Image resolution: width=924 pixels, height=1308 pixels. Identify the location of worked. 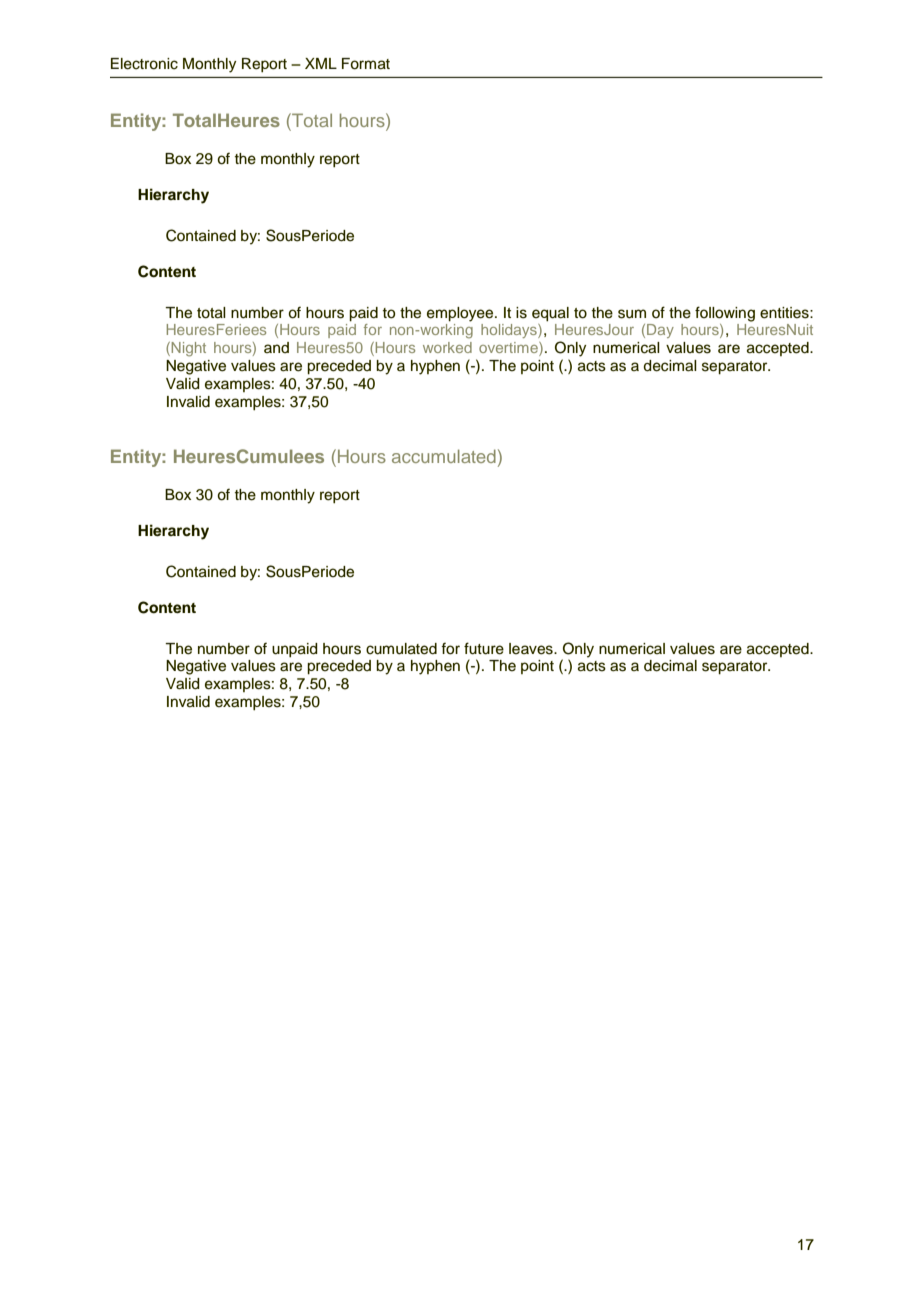
(447, 347).
